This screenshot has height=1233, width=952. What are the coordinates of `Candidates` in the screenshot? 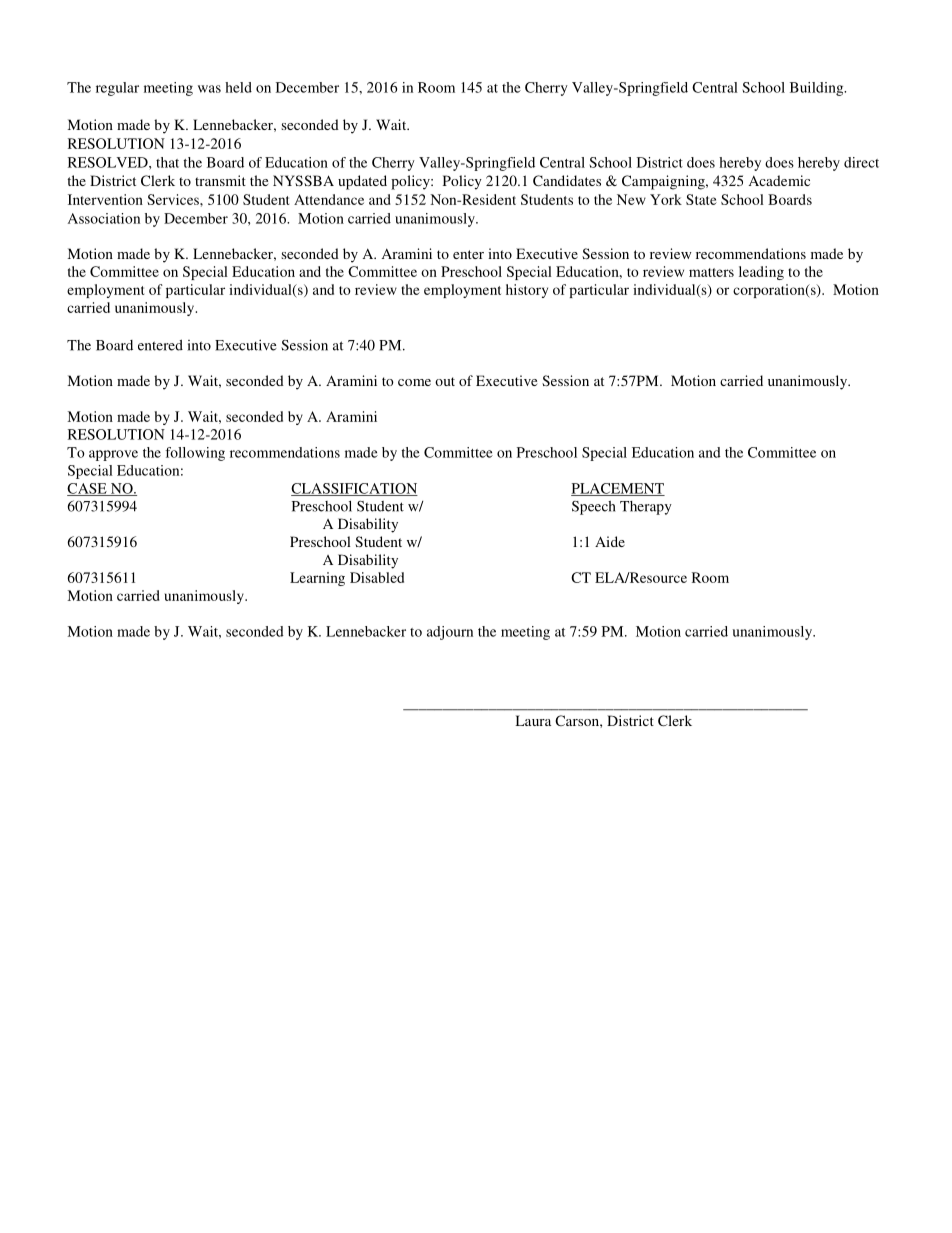 It's located at (567, 180).
